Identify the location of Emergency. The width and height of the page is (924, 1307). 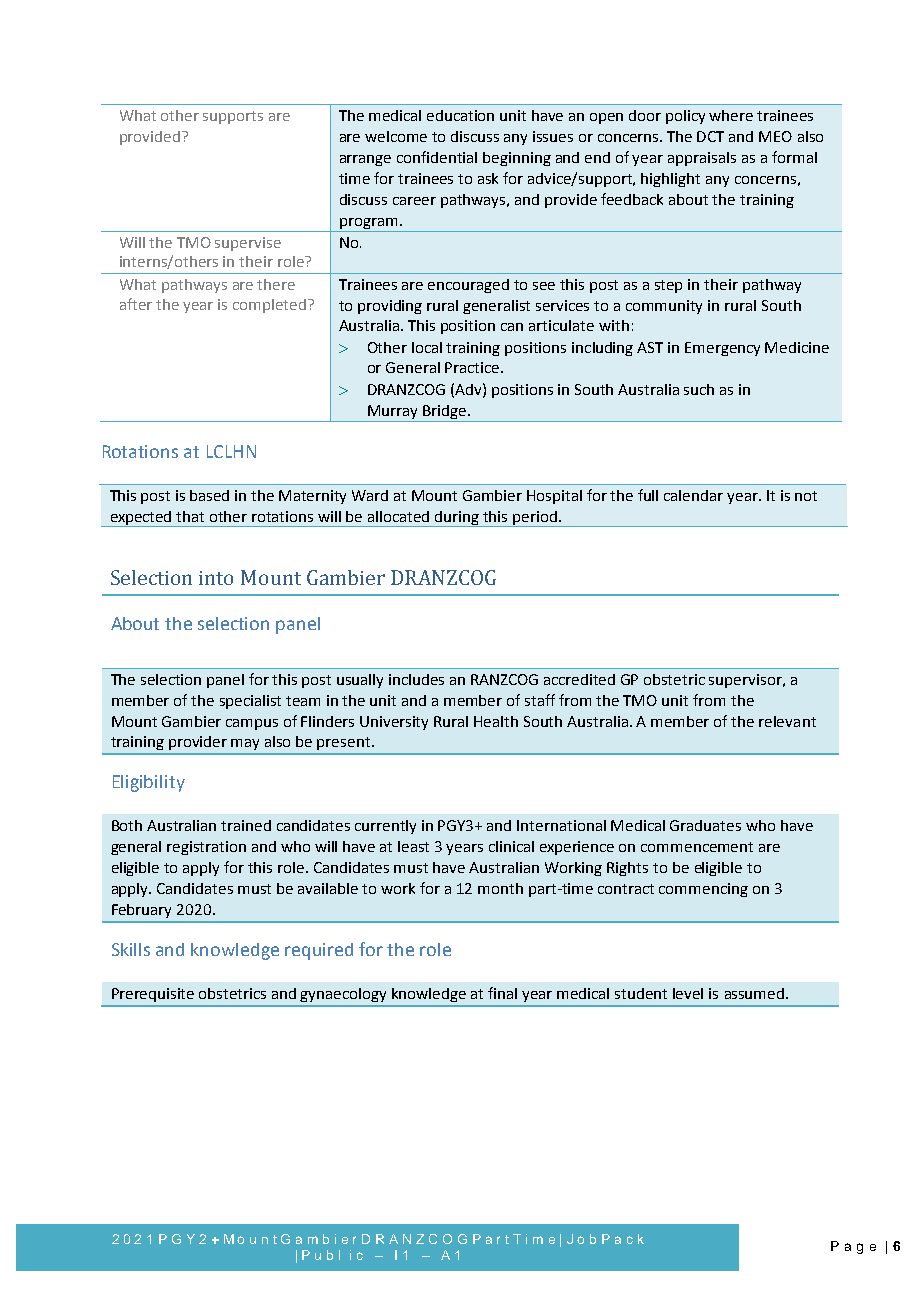
(722, 349).
